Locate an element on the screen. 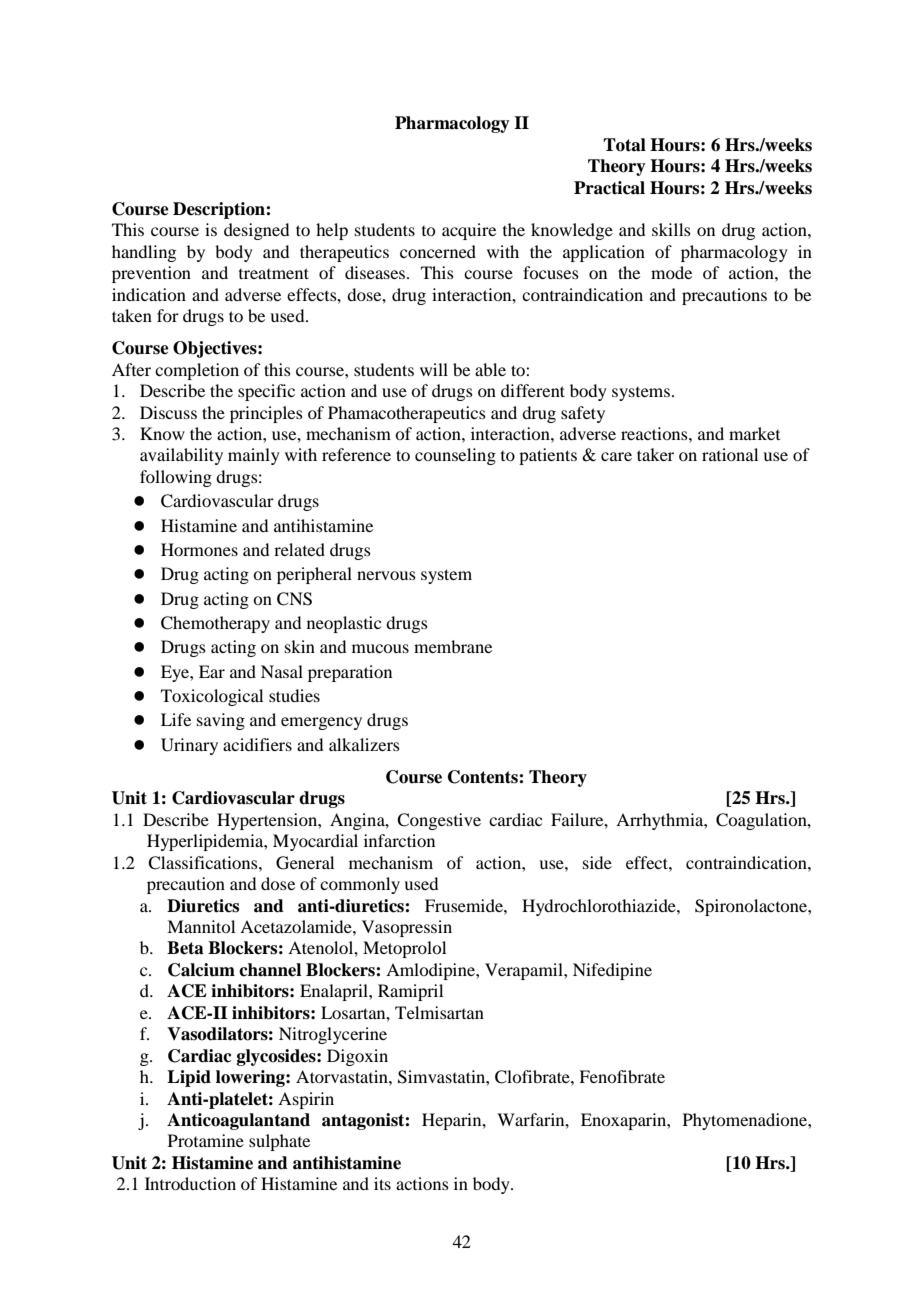 The height and width of the screenshot is (1308, 924). Contents is located at coordinates (484, 777).
